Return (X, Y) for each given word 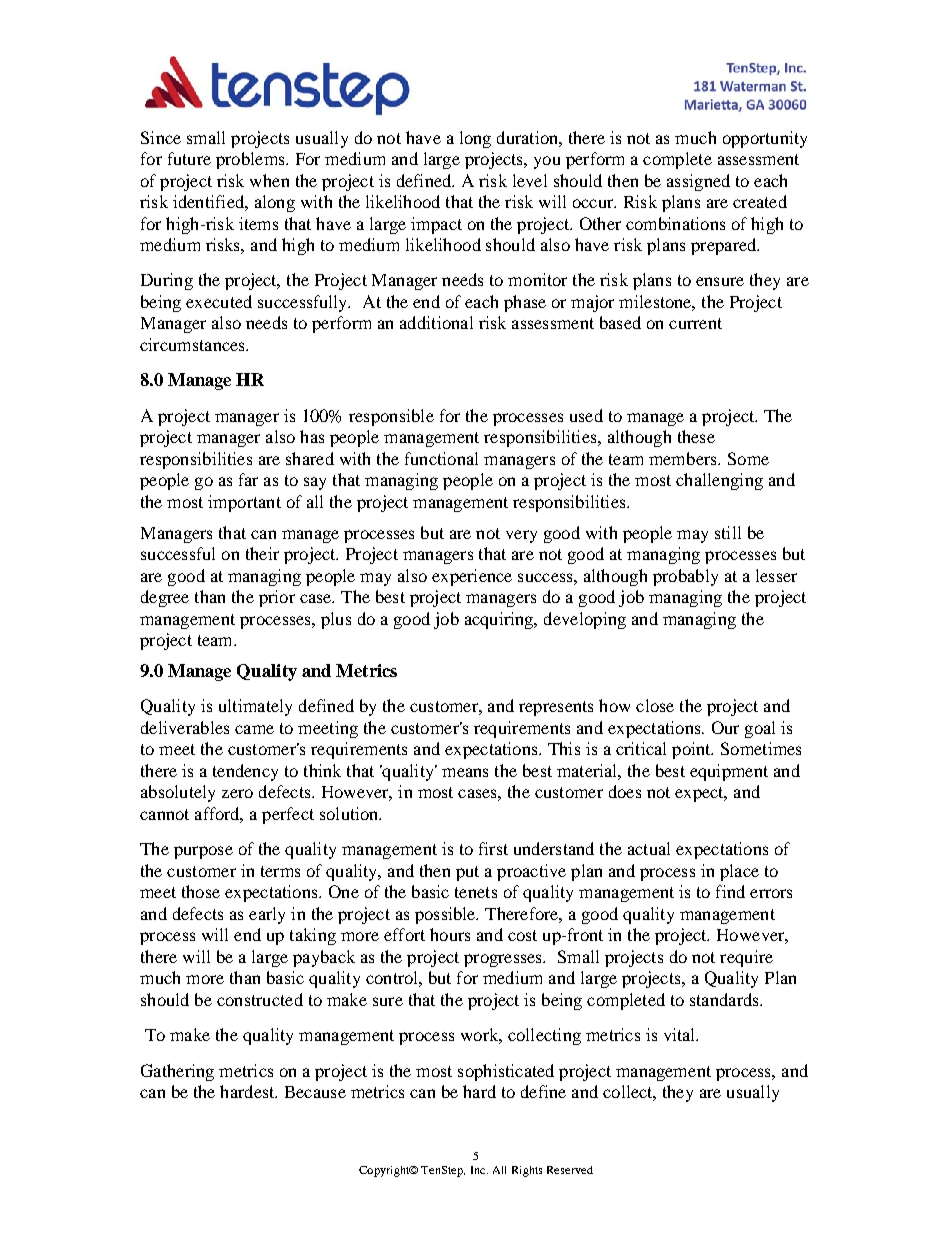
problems (251, 160)
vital (681, 1034)
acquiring (500, 620)
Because (315, 1092)
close (655, 705)
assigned (698, 182)
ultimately (255, 707)
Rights (527, 1171)
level (530, 180)
